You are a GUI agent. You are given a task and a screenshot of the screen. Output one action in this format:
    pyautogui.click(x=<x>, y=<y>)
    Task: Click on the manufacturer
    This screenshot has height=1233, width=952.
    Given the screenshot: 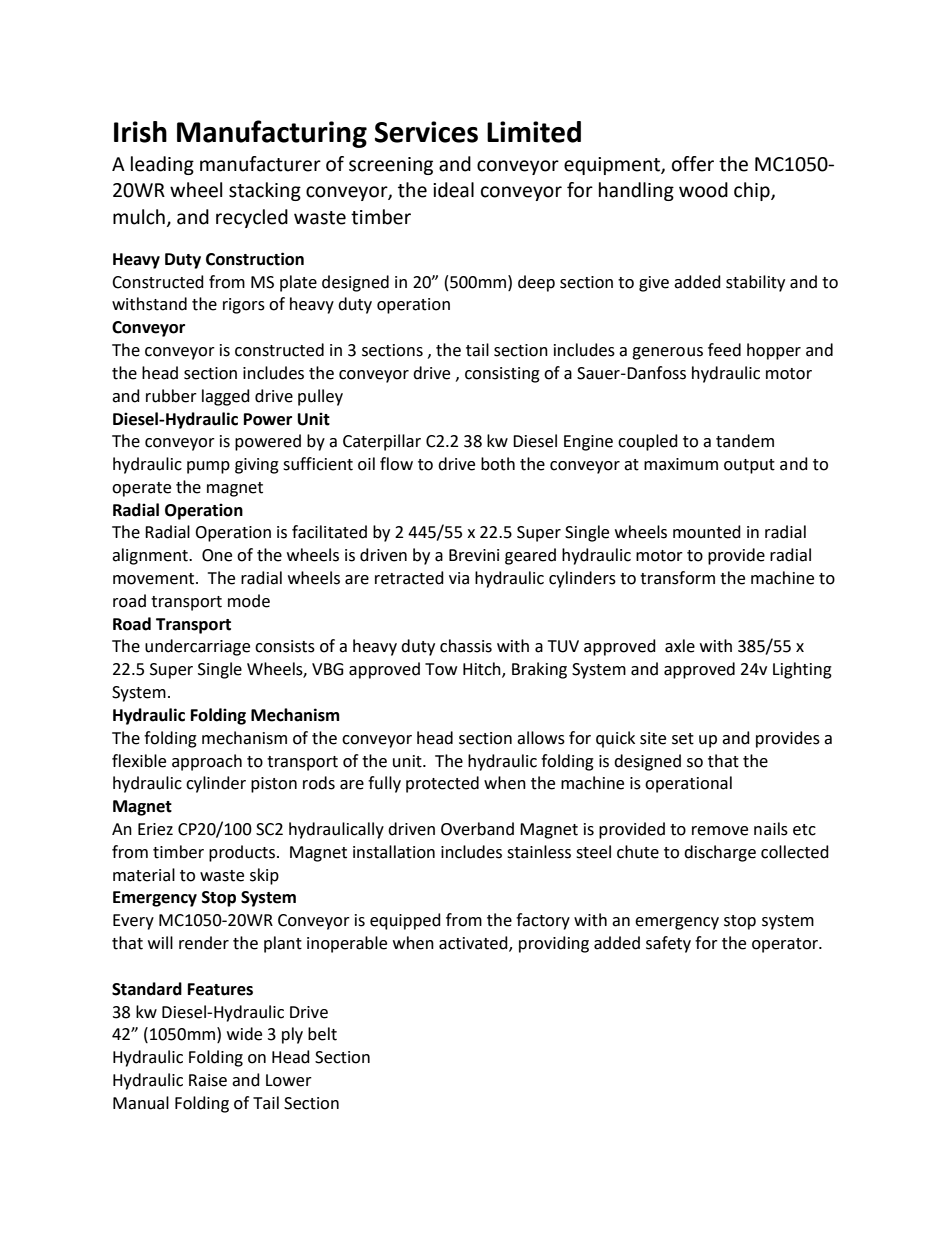 What is the action you would take?
    pyautogui.click(x=260, y=164)
